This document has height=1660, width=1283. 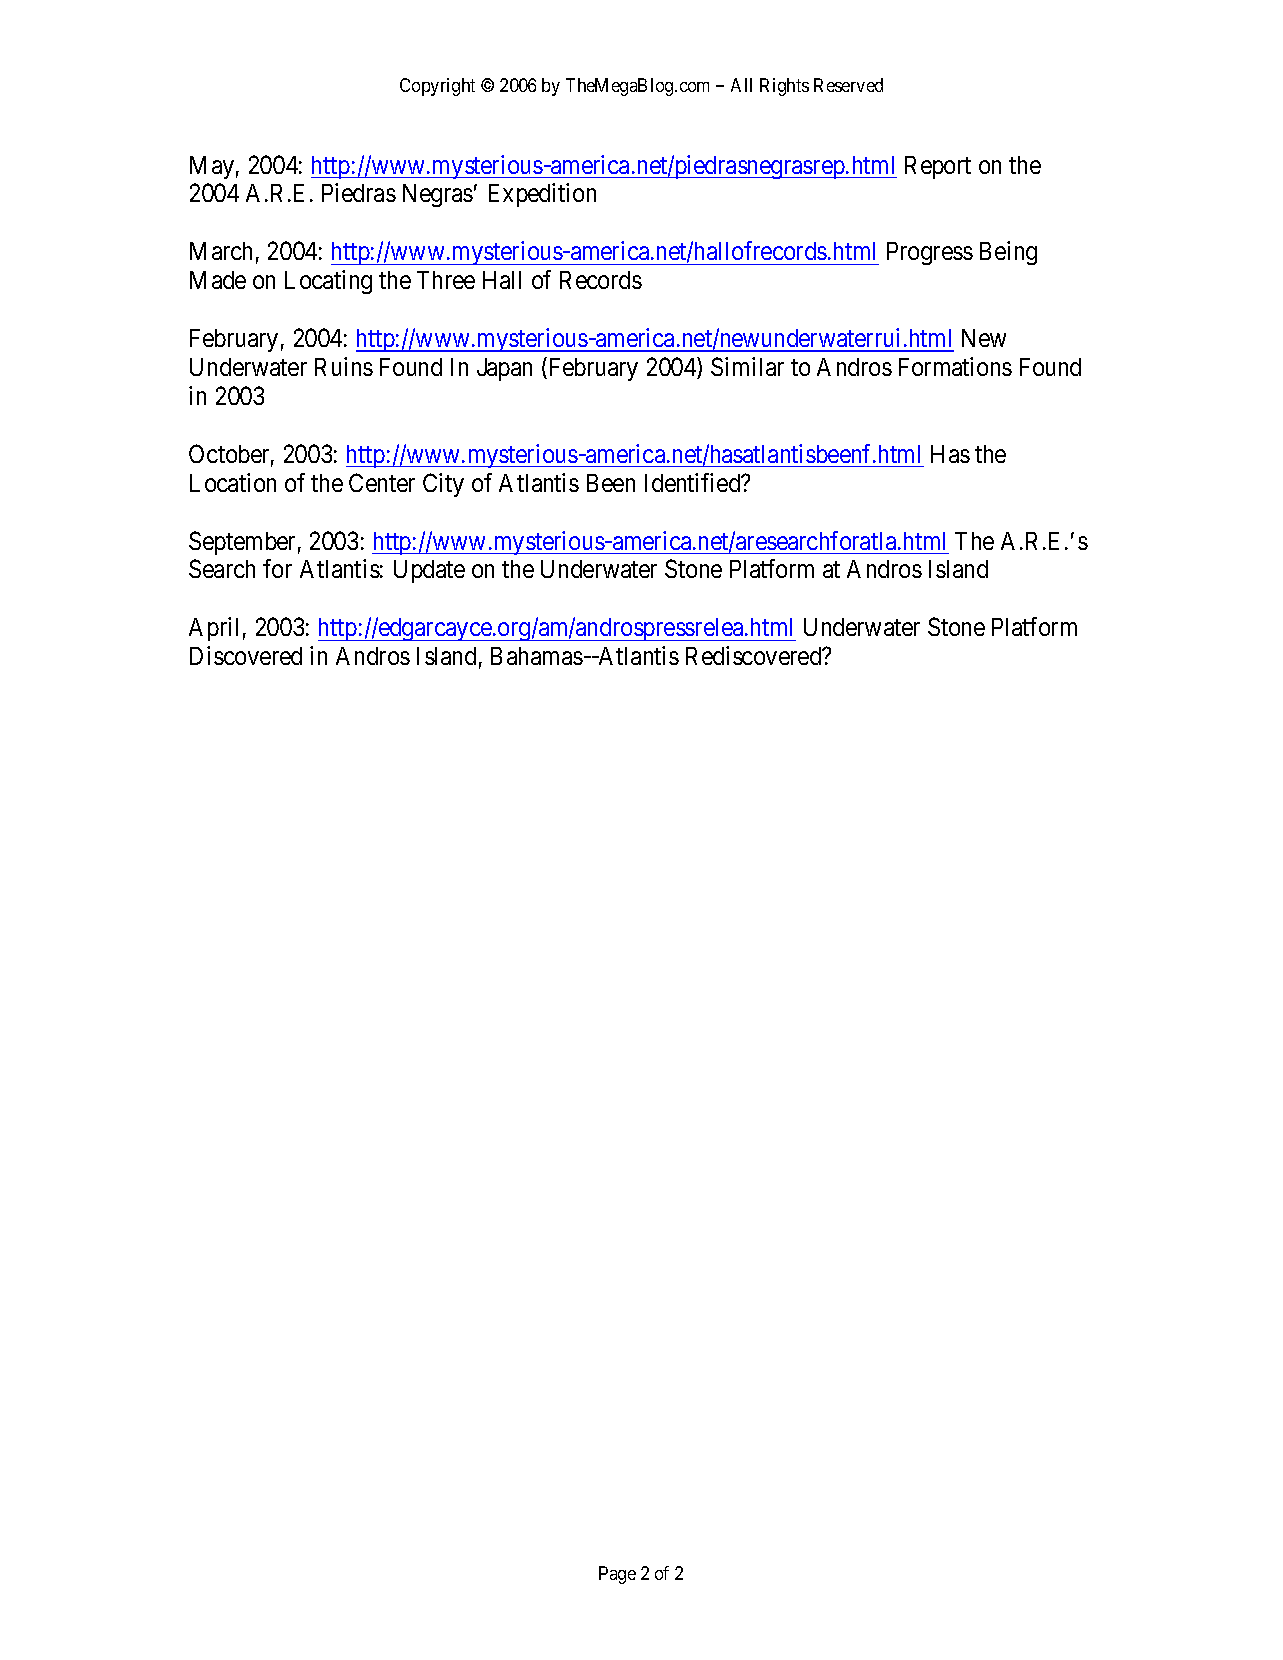 What do you see at coordinates (747, 366) in the document?
I see `Similar` at bounding box center [747, 366].
